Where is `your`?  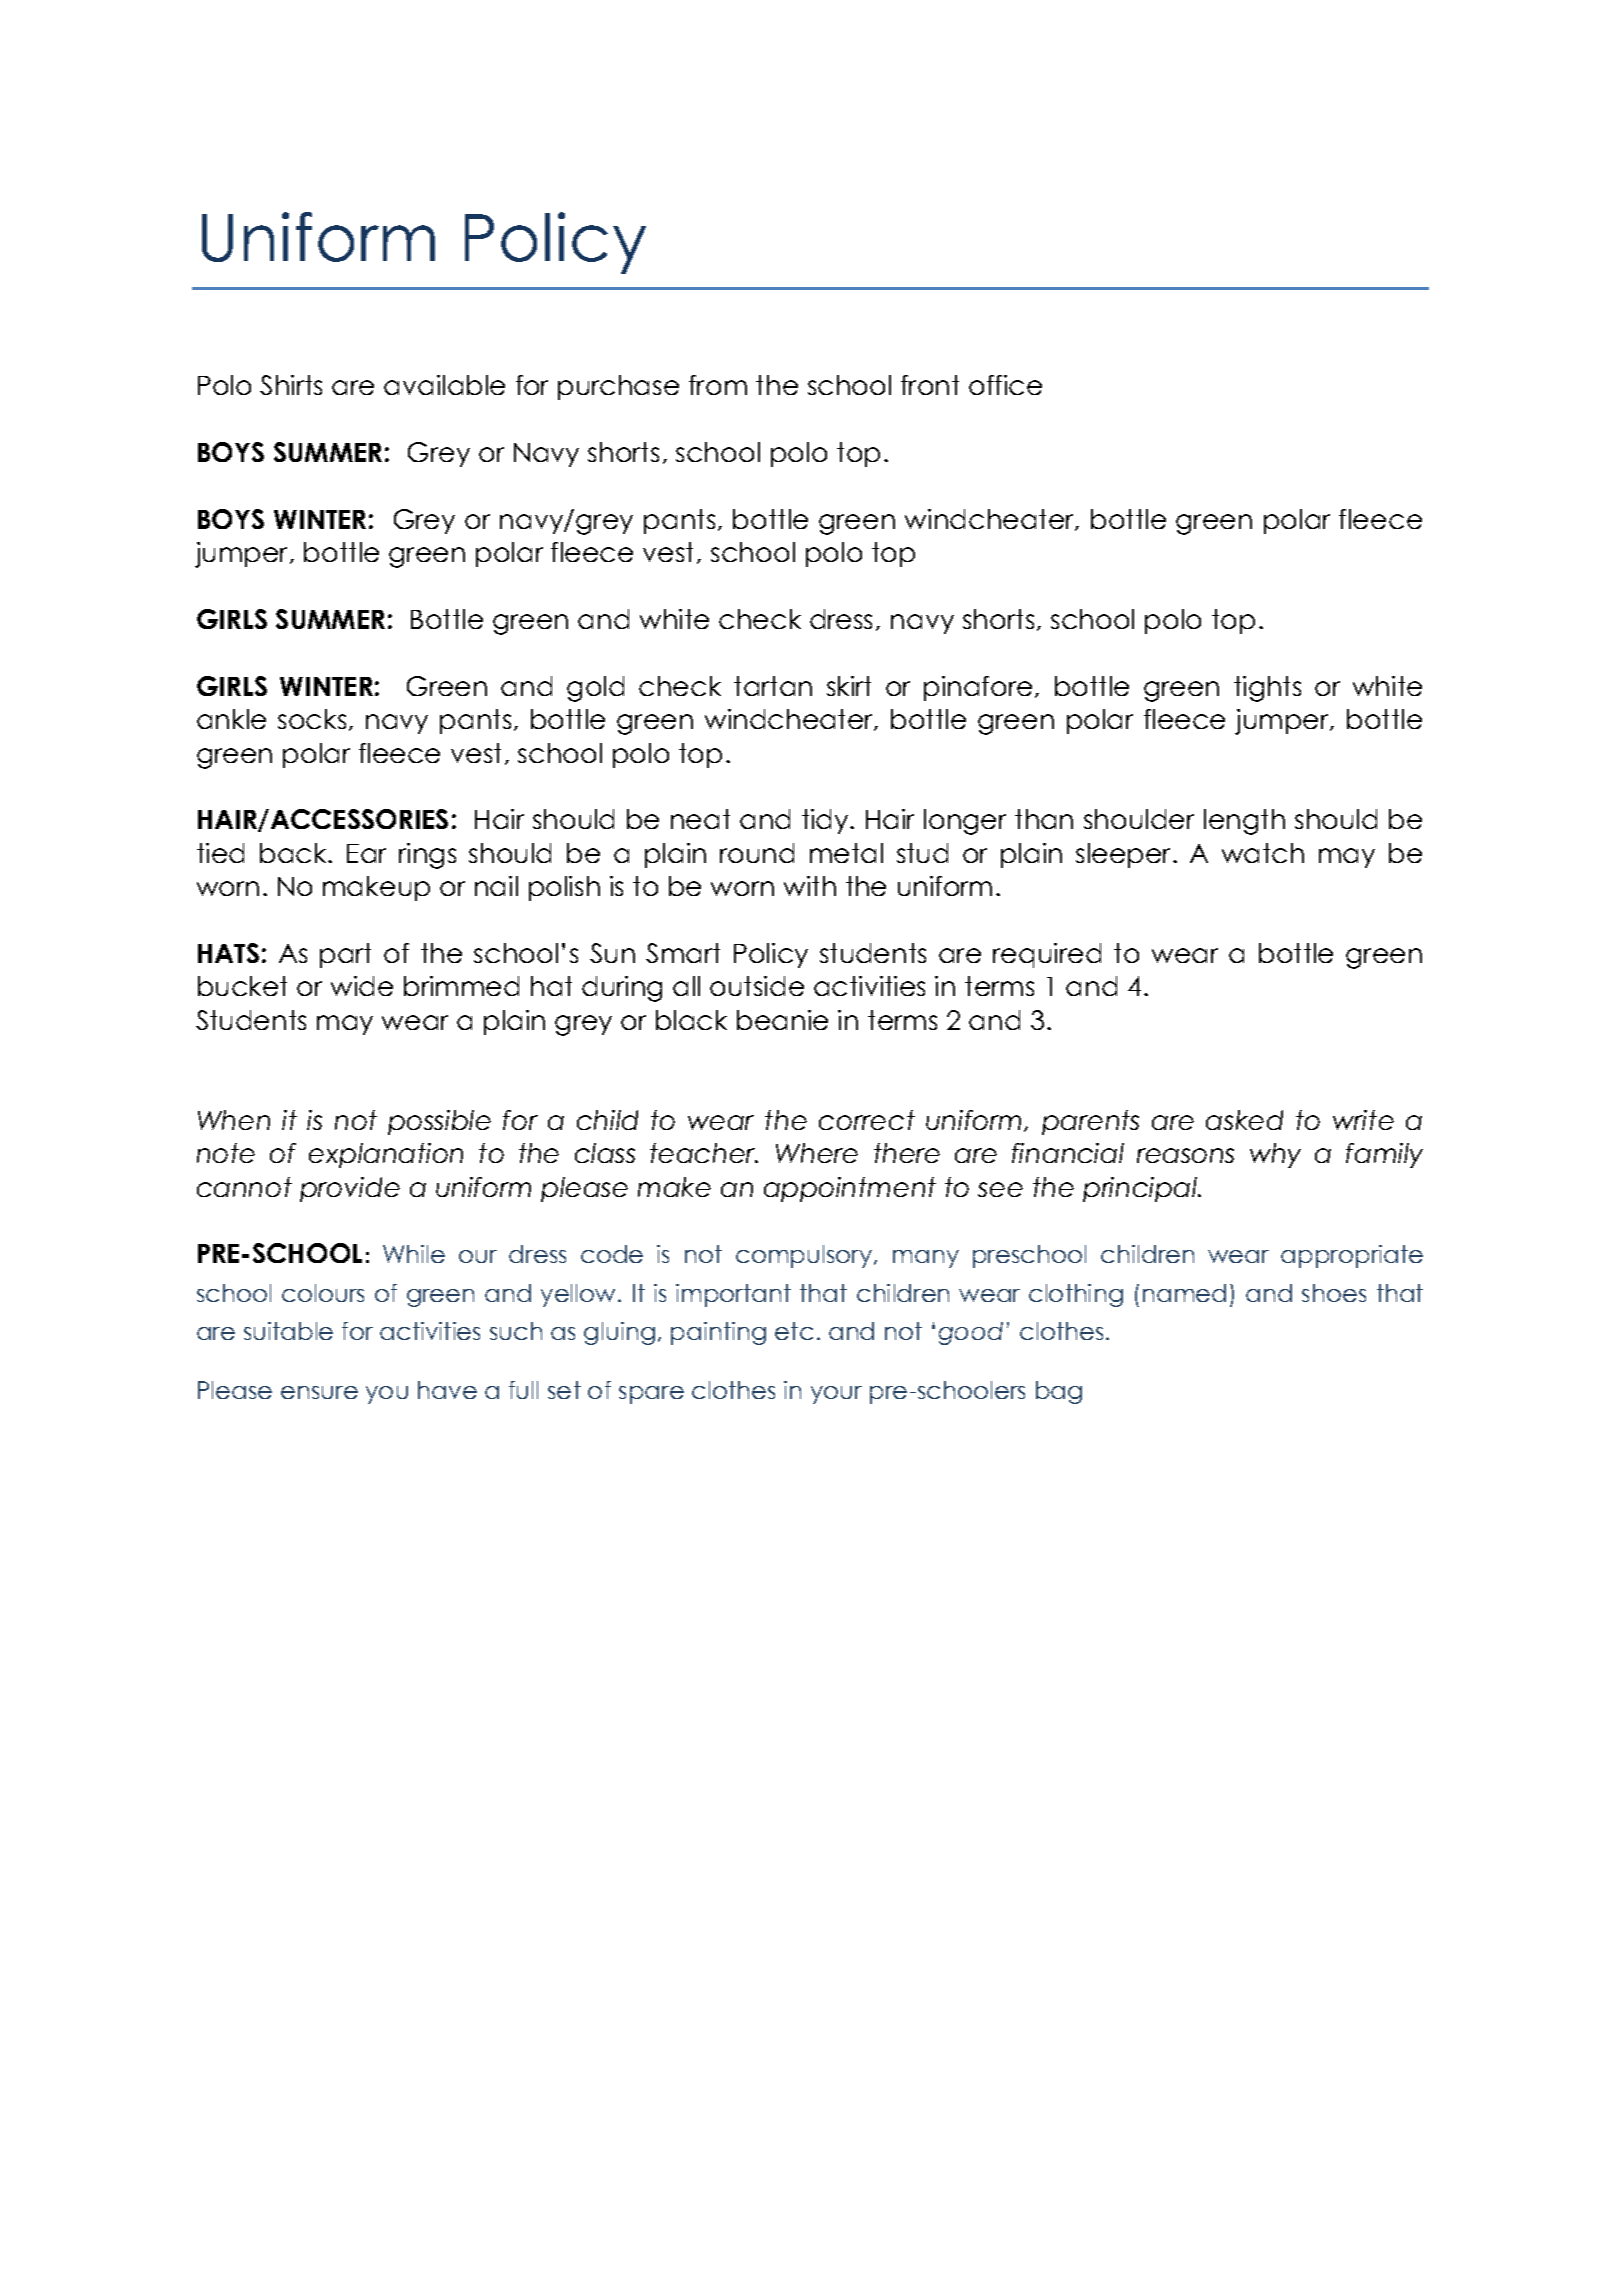
your is located at coordinates (836, 1395).
